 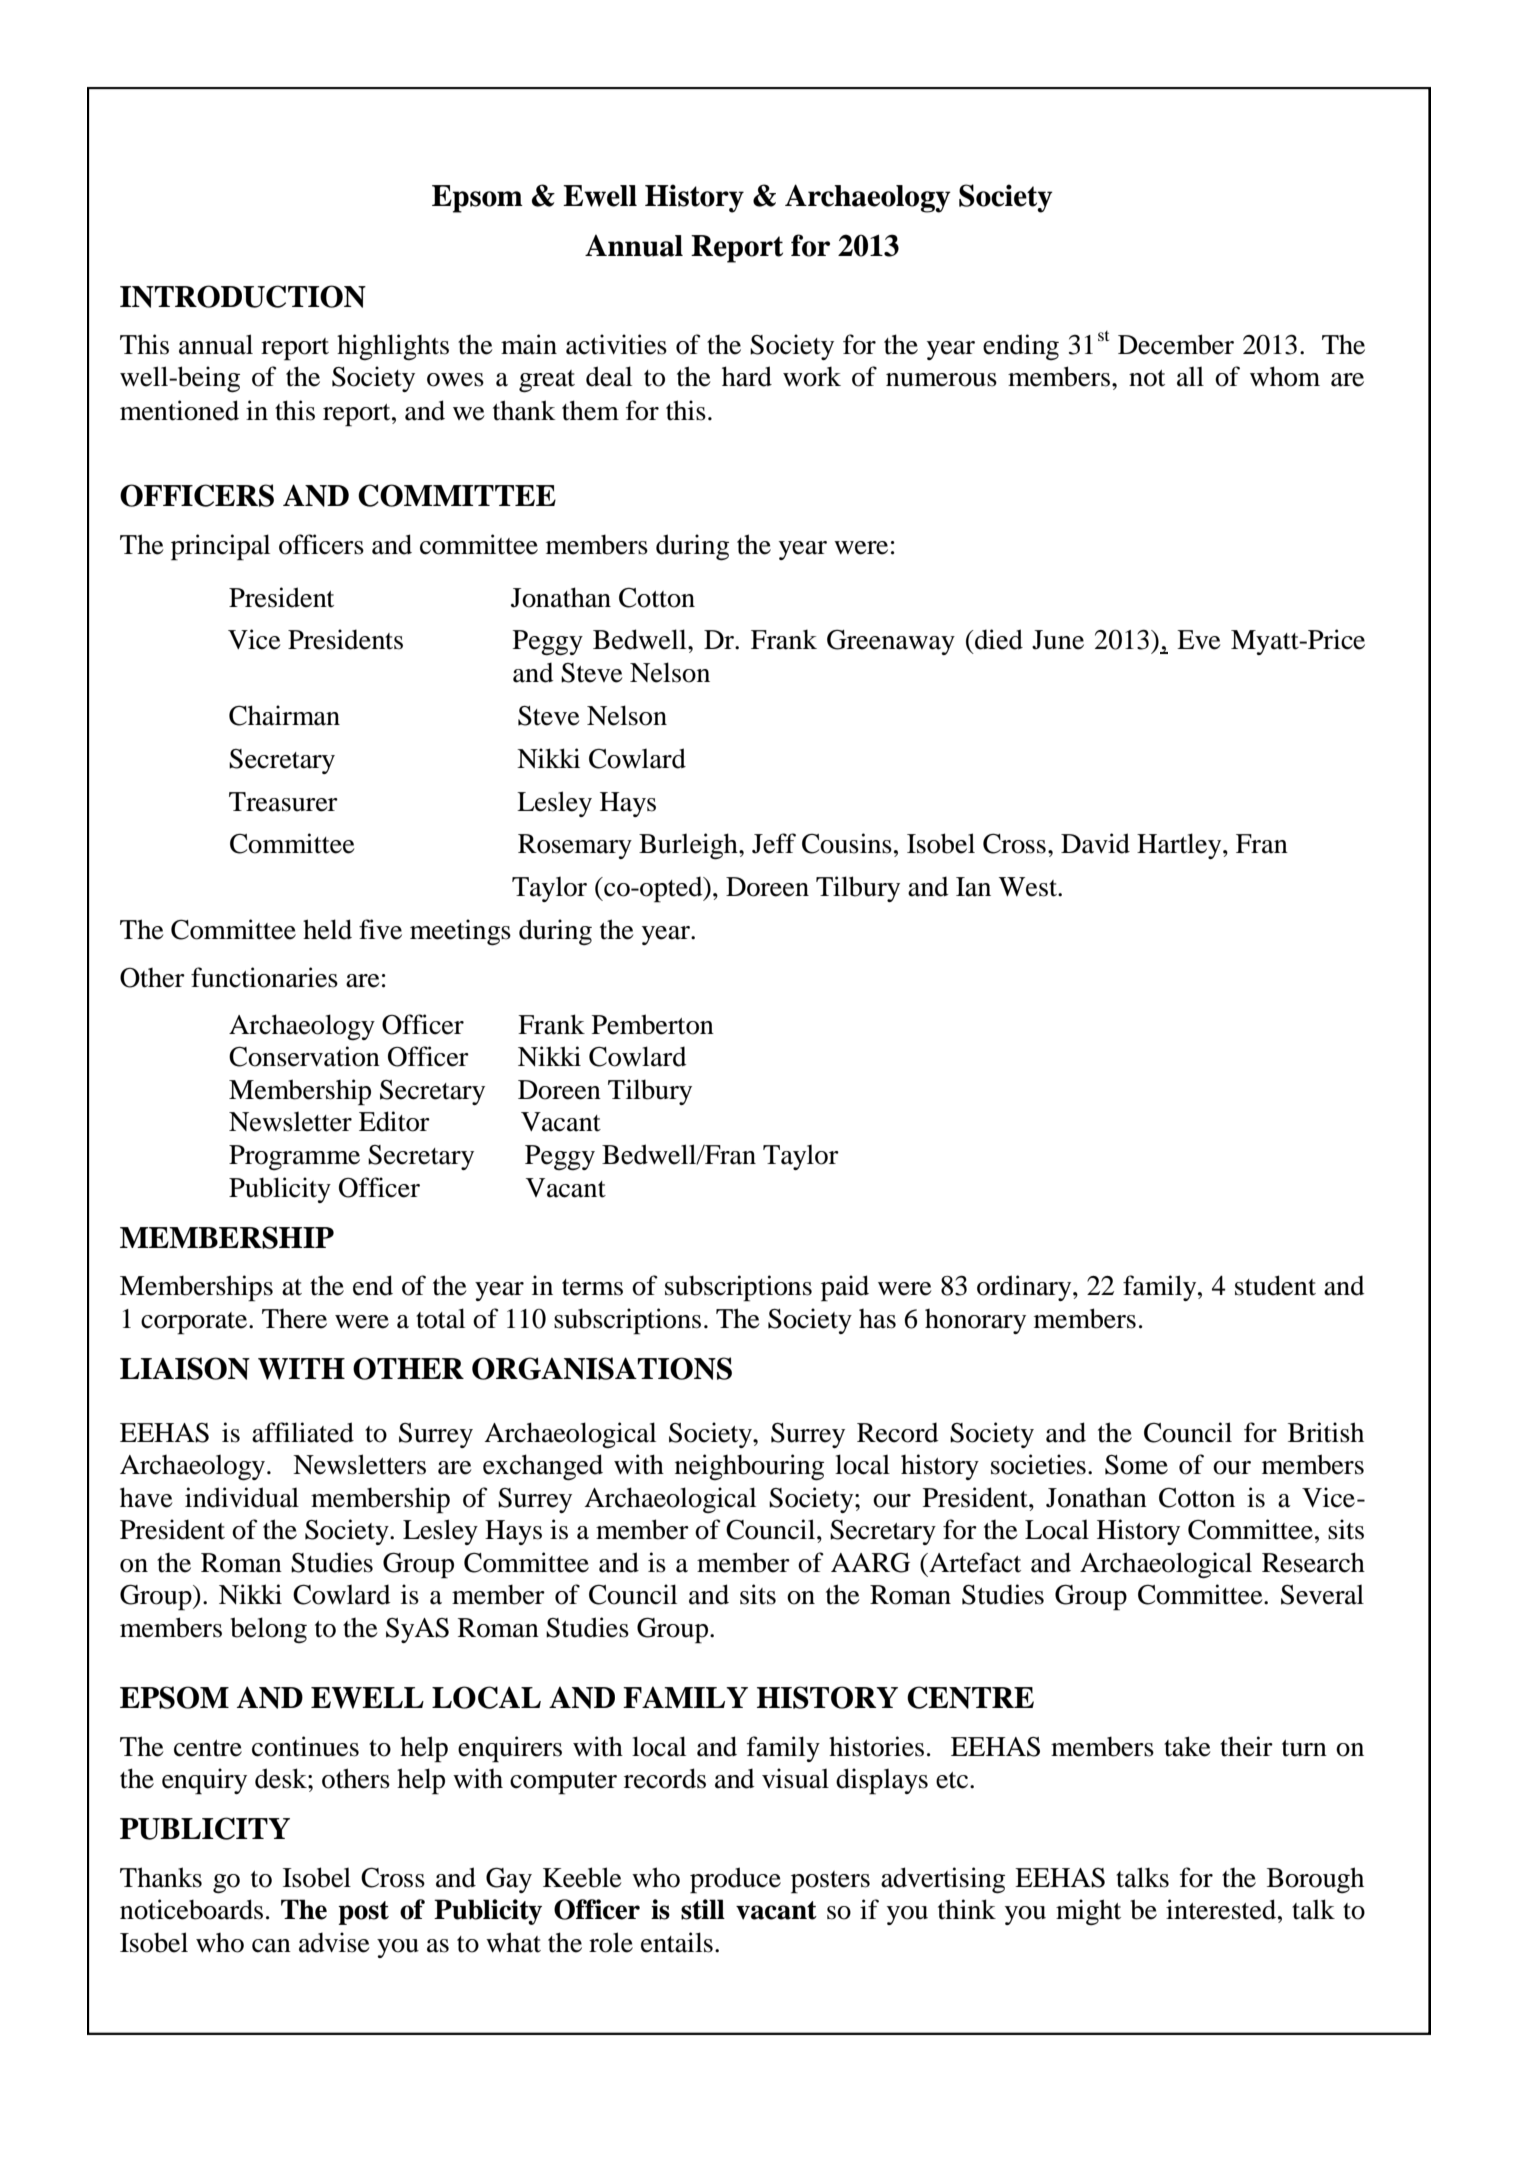 I want to click on interested, so click(x=1222, y=1909).
